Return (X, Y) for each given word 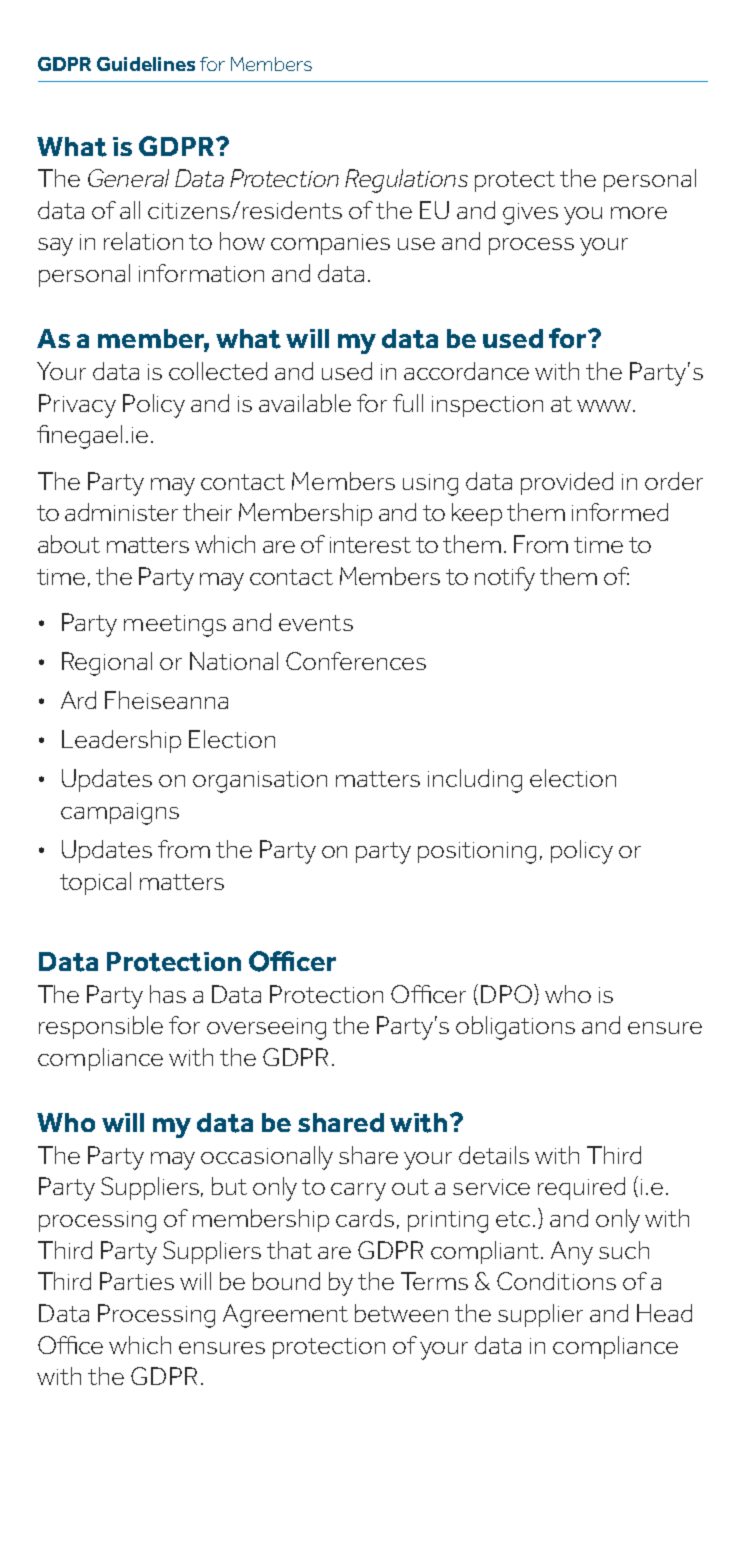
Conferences (356, 661)
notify (505, 579)
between (401, 1313)
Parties (137, 1281)
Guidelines (146, 64)
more (639, 213)
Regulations (406, 181)
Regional (107, 664)
